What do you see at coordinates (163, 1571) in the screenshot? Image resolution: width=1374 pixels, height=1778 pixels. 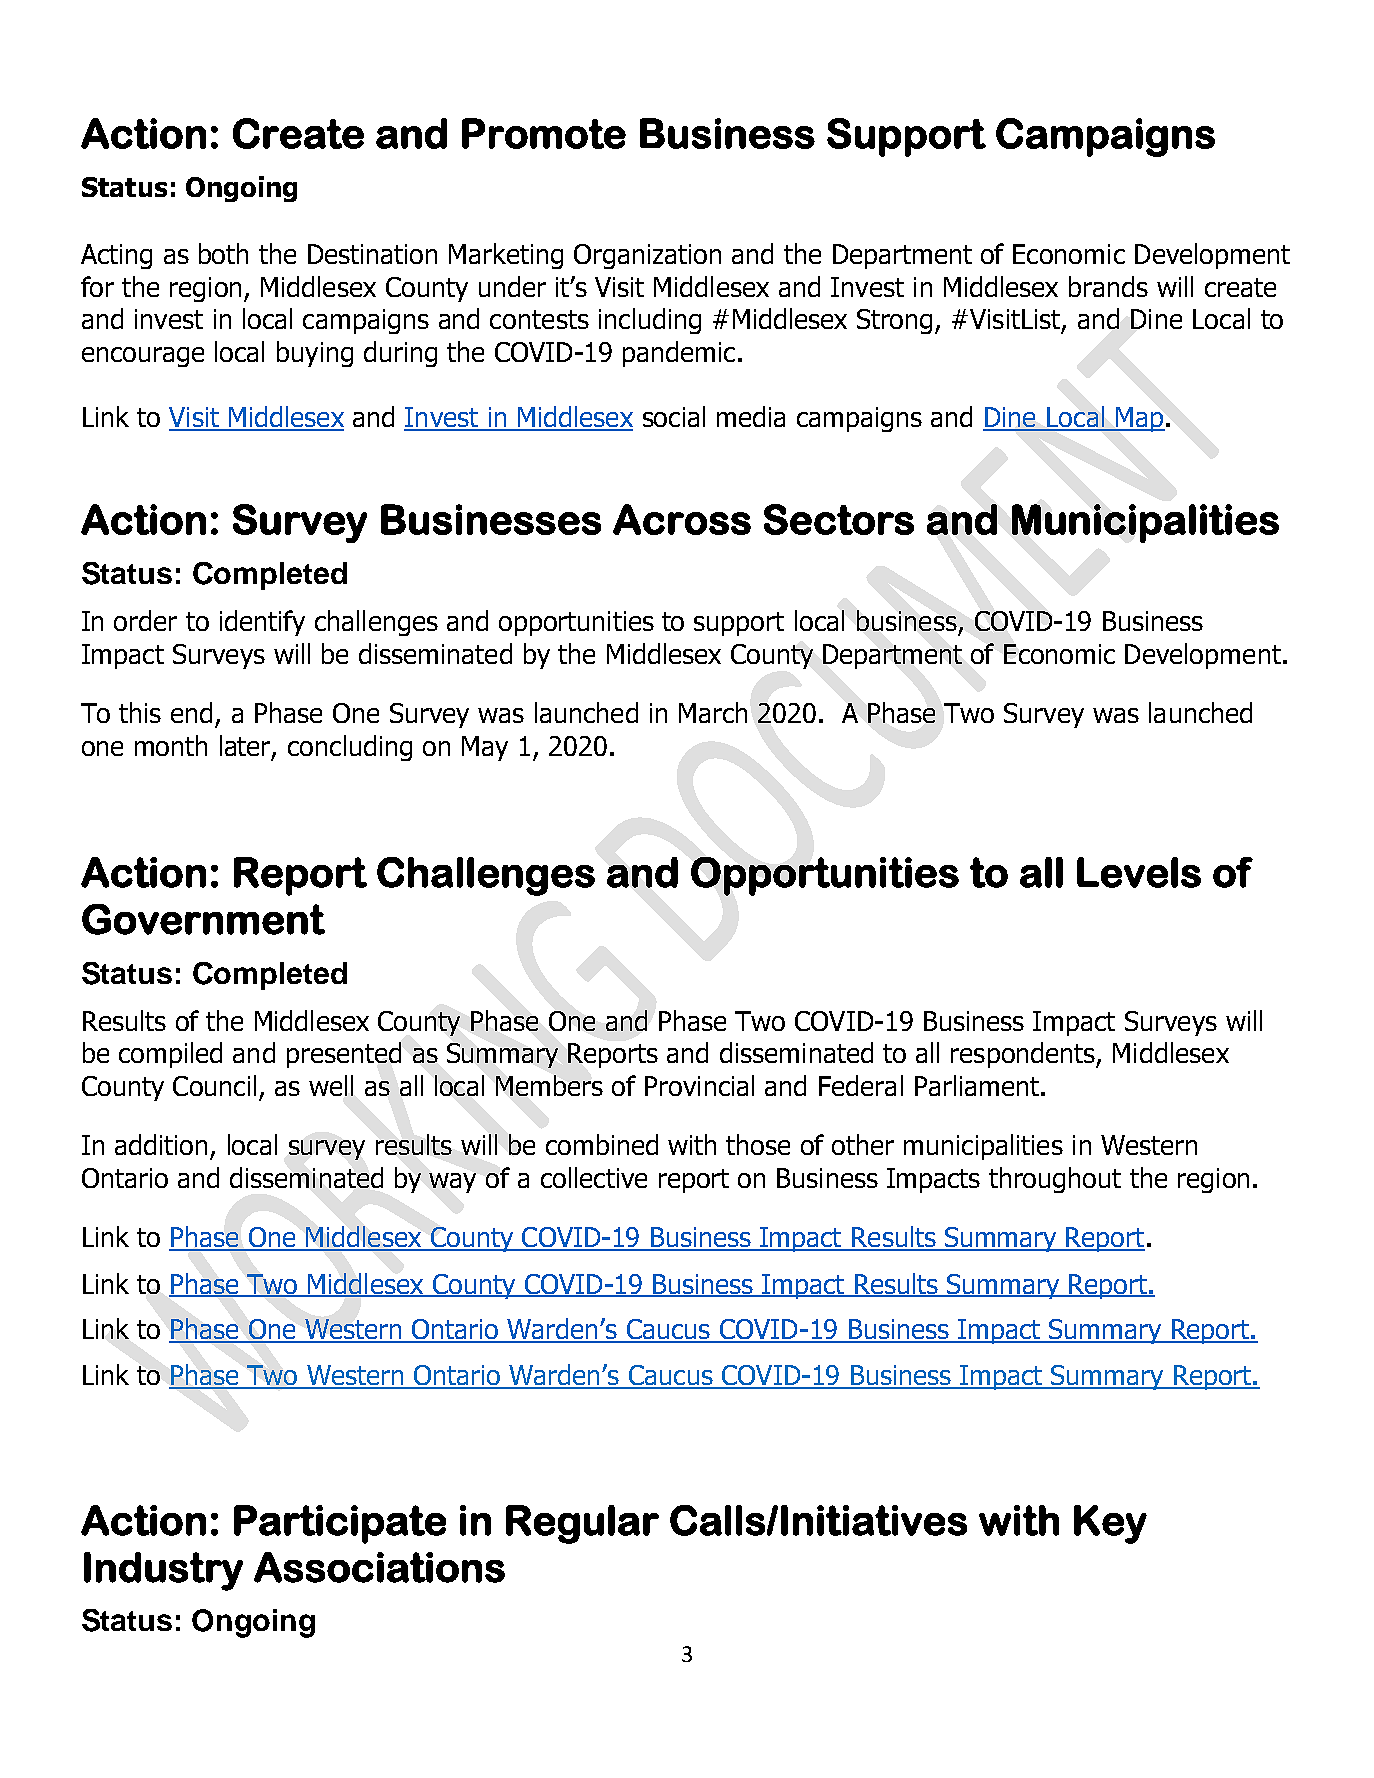 I see `Industry` at bounding box center [163, 1571].
